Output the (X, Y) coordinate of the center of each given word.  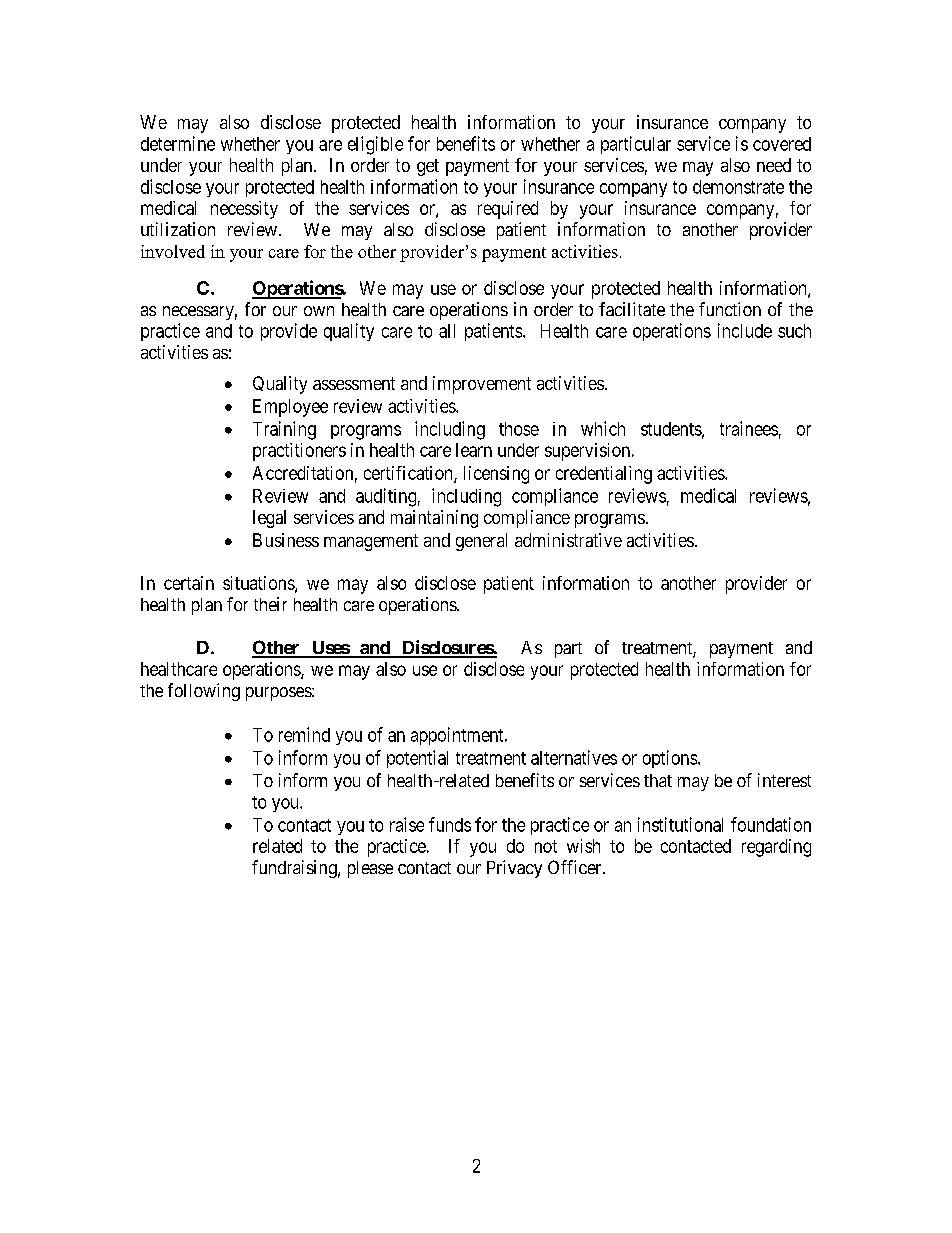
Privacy (514, 869)
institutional (680, 824)
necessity (244, 210)
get (428, 167)
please (370, 869)
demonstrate (738, 187)
